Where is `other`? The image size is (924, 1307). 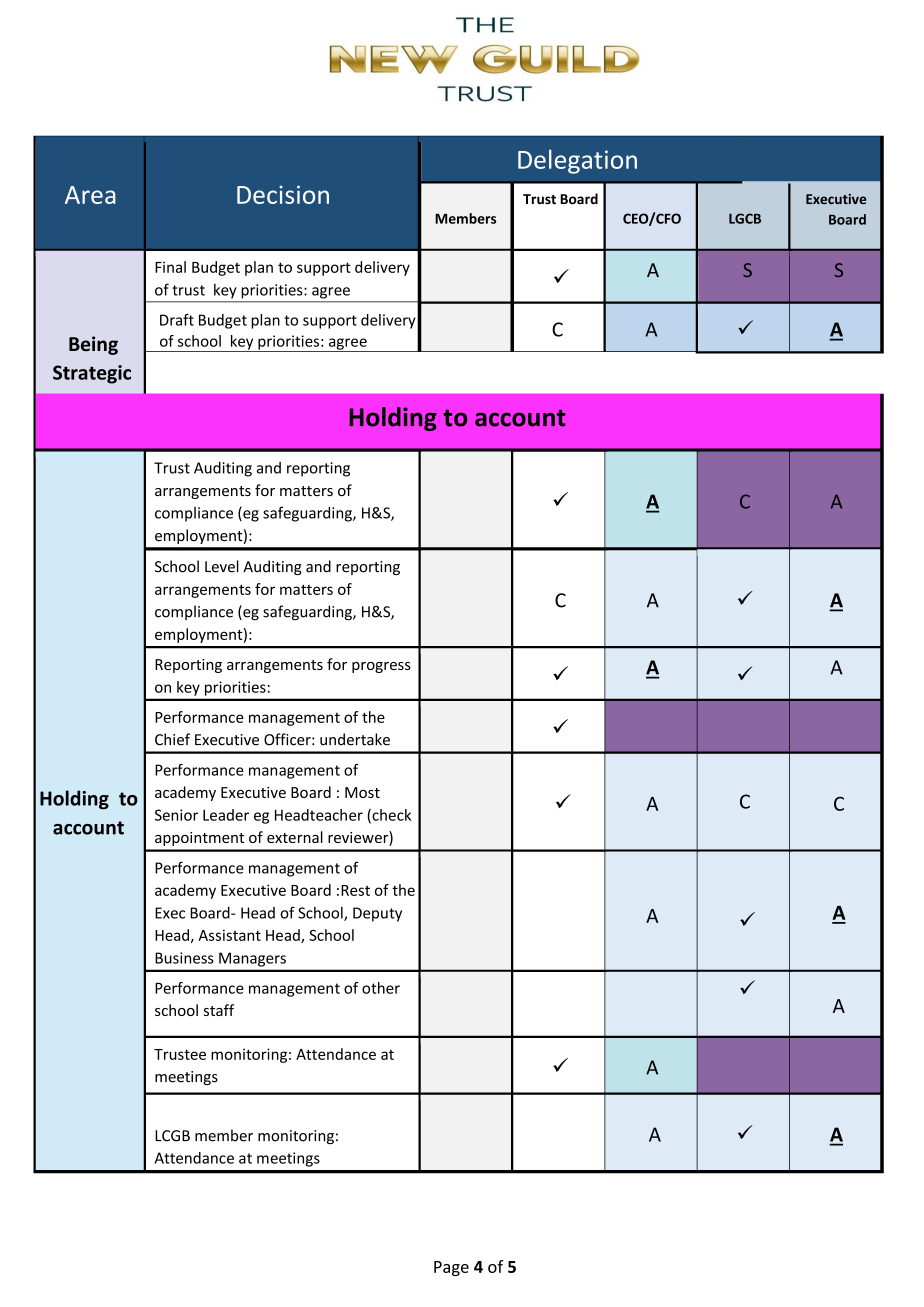
other is located at coordinates (381, 988).
